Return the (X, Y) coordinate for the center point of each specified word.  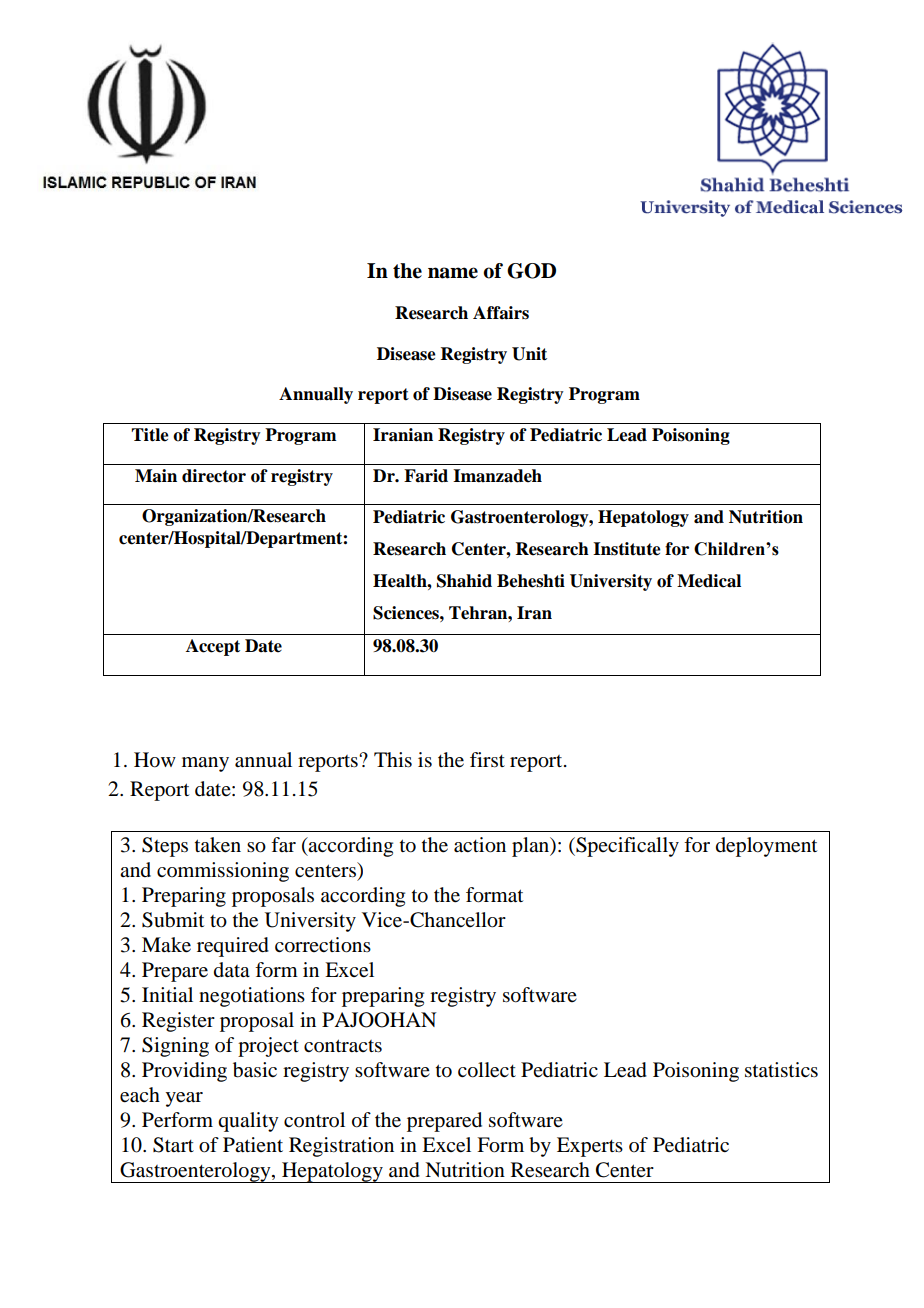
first (487, 759)
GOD (531, 271)
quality (248, 1122)
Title (150, 435)
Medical (709, 581)
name (453, 273)
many (205, 764)
